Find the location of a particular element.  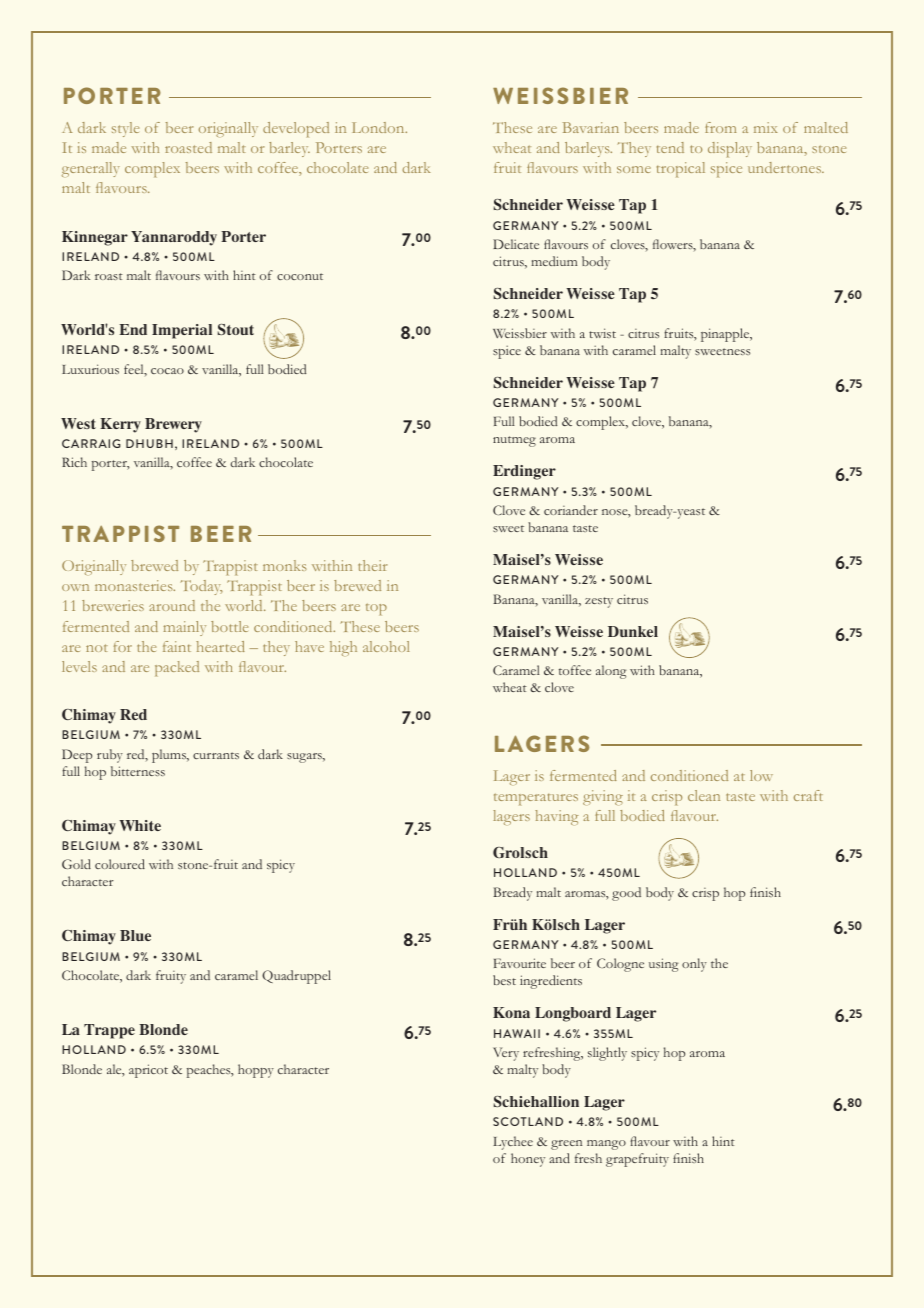

slightly is located at coordinates (607, 1054).
